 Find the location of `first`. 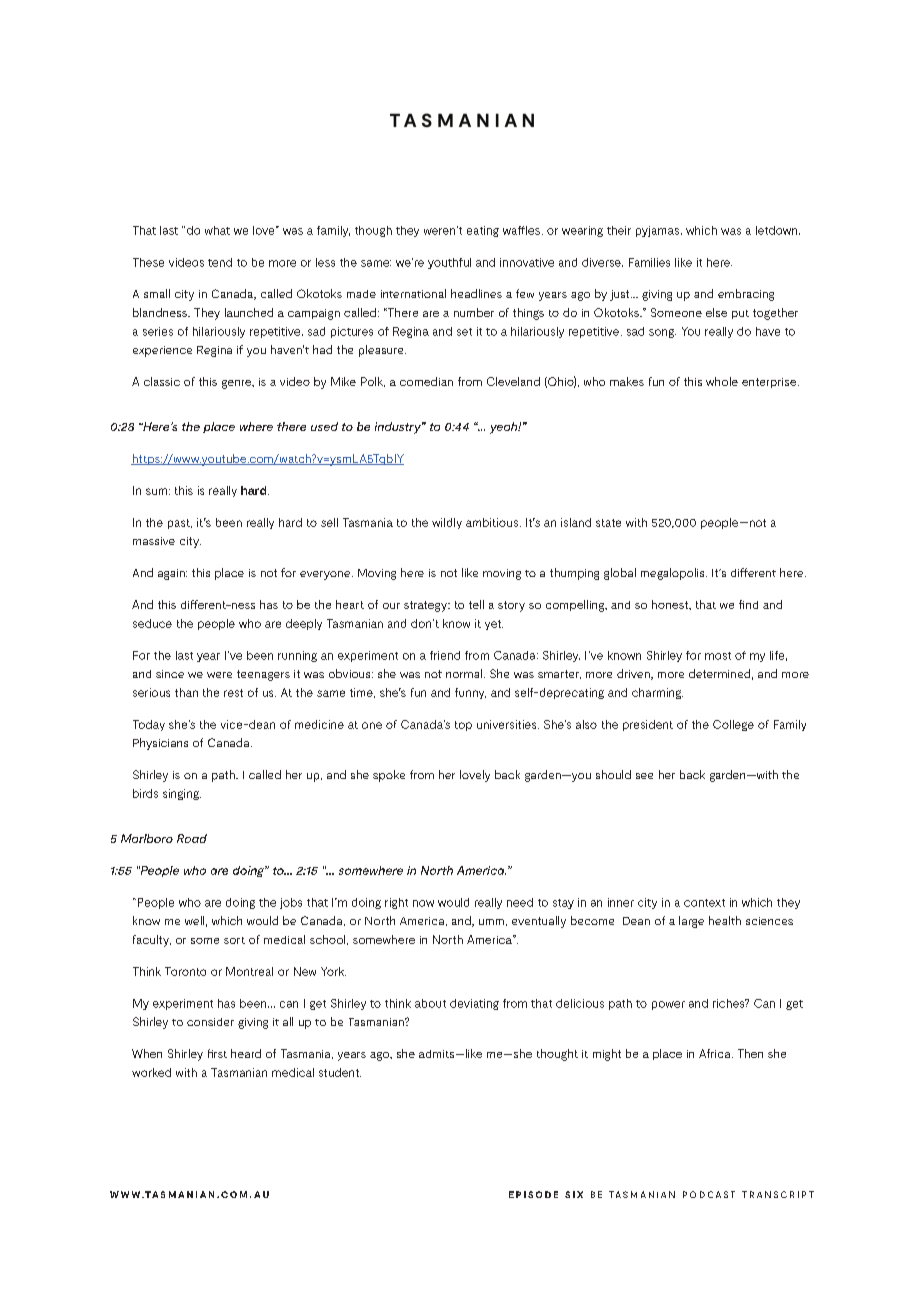

first is located at coordinates (217, 1053).
